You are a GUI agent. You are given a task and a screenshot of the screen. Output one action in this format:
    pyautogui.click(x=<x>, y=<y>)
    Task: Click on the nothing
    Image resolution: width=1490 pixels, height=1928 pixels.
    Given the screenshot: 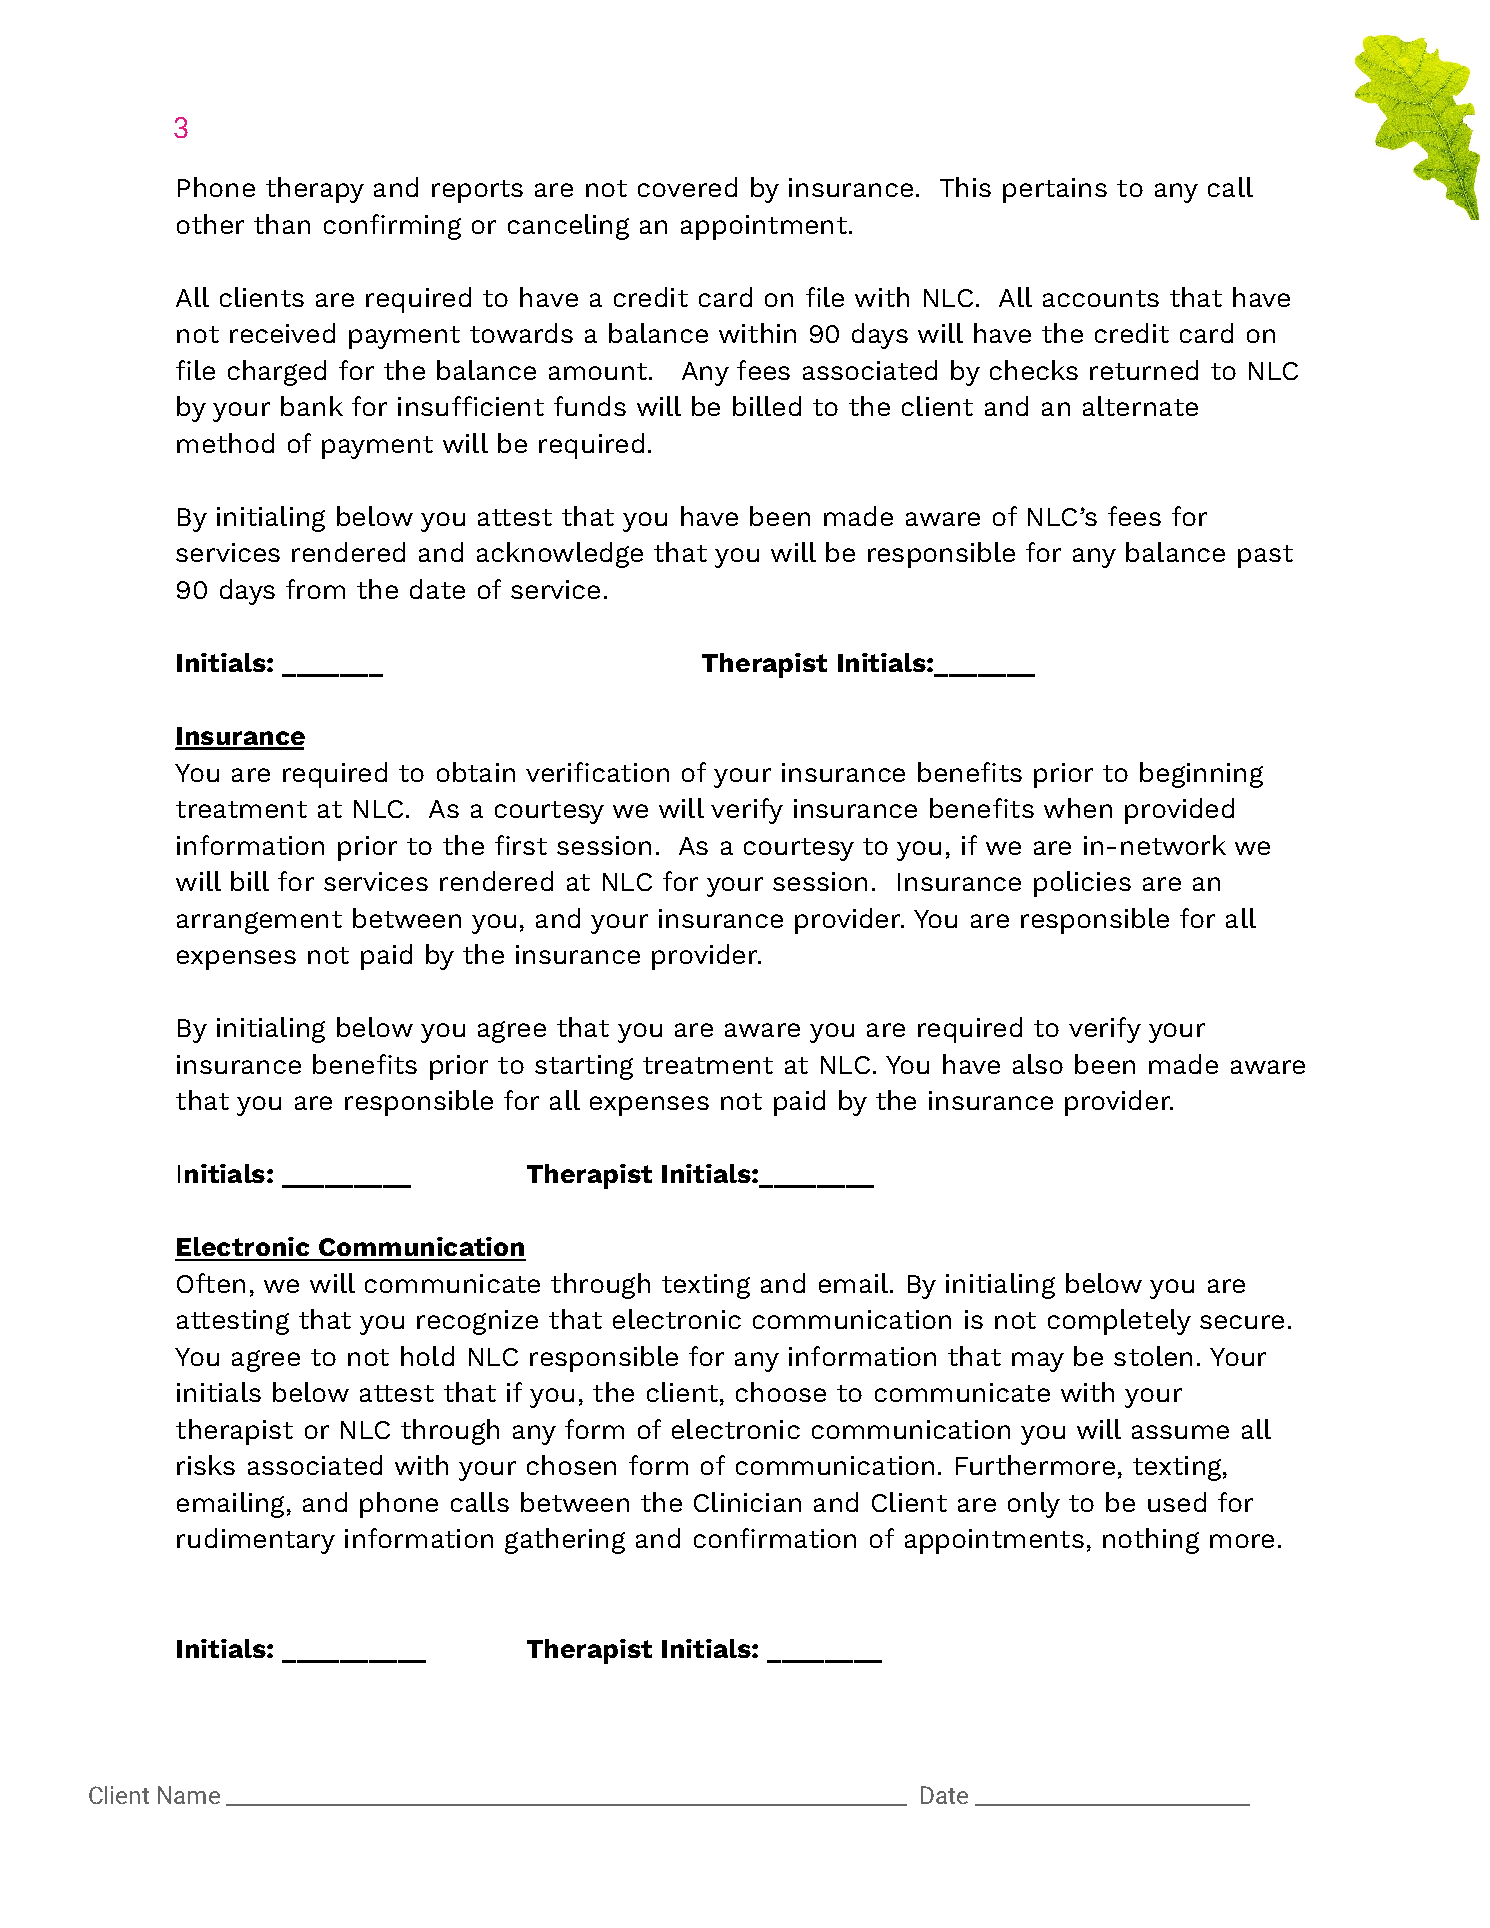 What is the action you would take?
    pyautogui.click(x=1151, y=1541)
